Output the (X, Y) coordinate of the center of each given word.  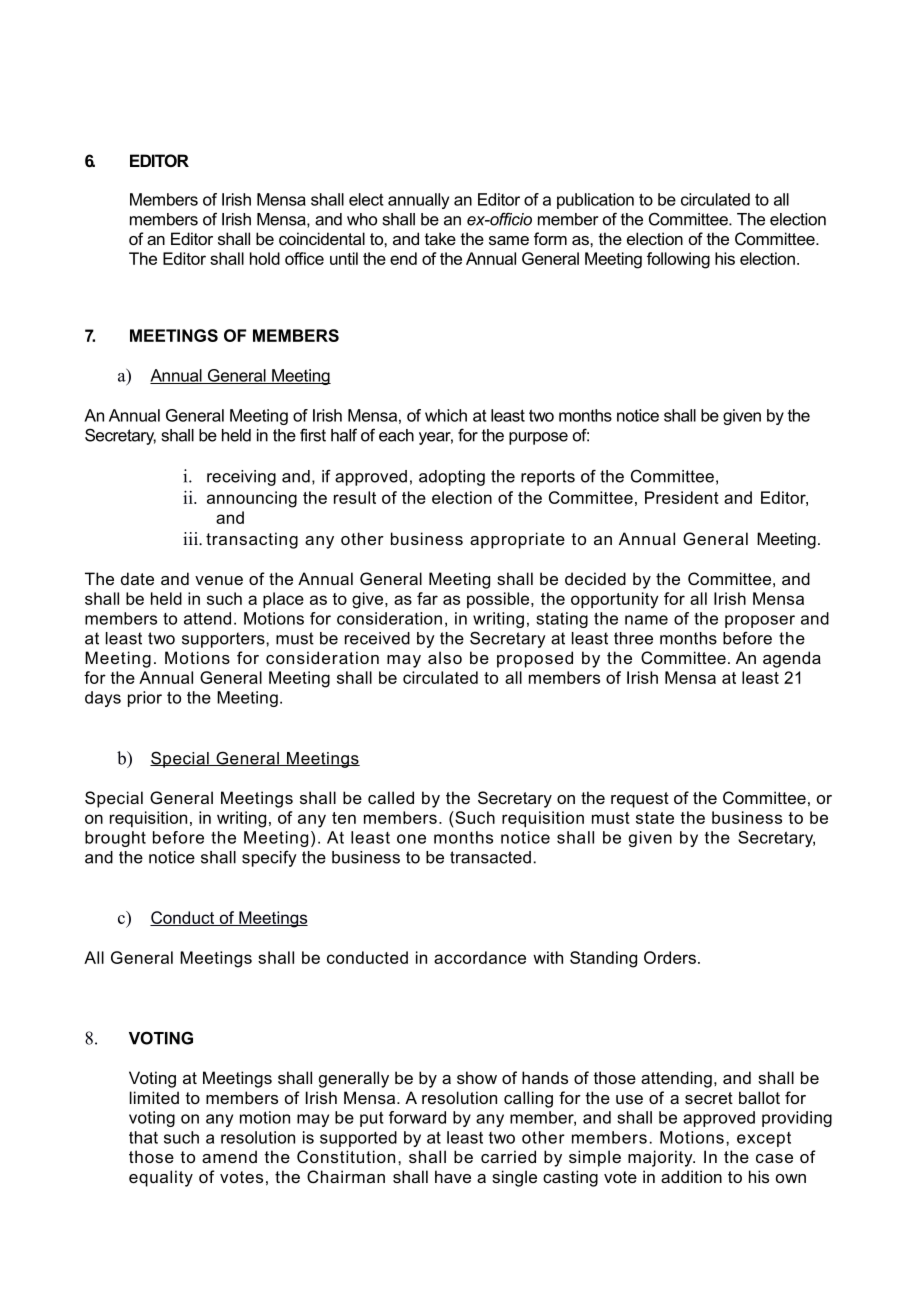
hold (265, 258)
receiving (241, 478)
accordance (480, 957)
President (682, 497)
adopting (452, 478)
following (678, 260)
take (440, 238)
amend (229, 1156)
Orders (670, 957)
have (453, 1176)
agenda (792, 659)
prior (145, 699)
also (445, 657)
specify (269, 858)
